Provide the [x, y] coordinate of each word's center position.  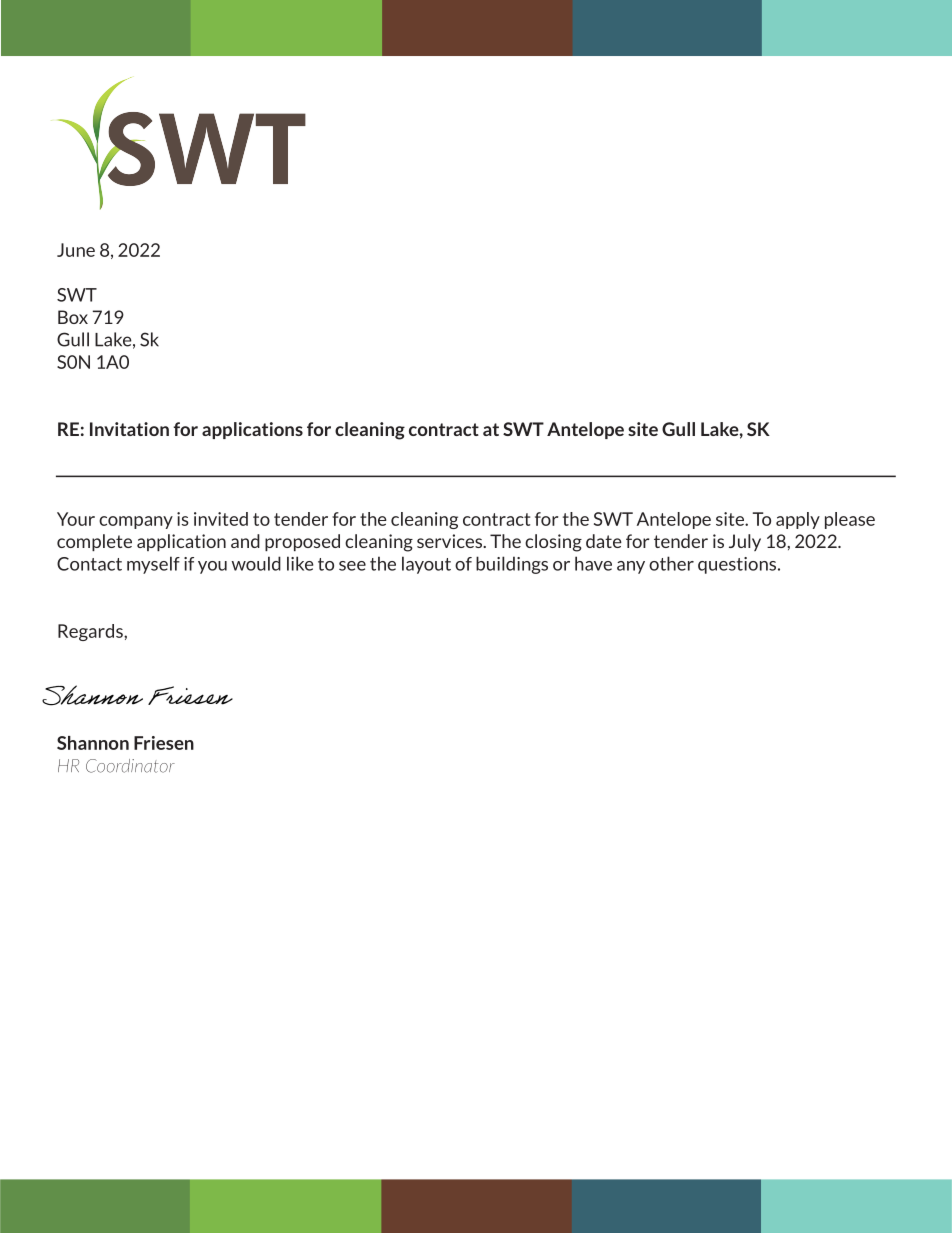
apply [798, 520]
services [450, 541]
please [850, 520]
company [136, 522]
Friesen [164, 743]
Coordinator [130, 766]
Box [73, 317]
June [76, 250]
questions [738, 565]
